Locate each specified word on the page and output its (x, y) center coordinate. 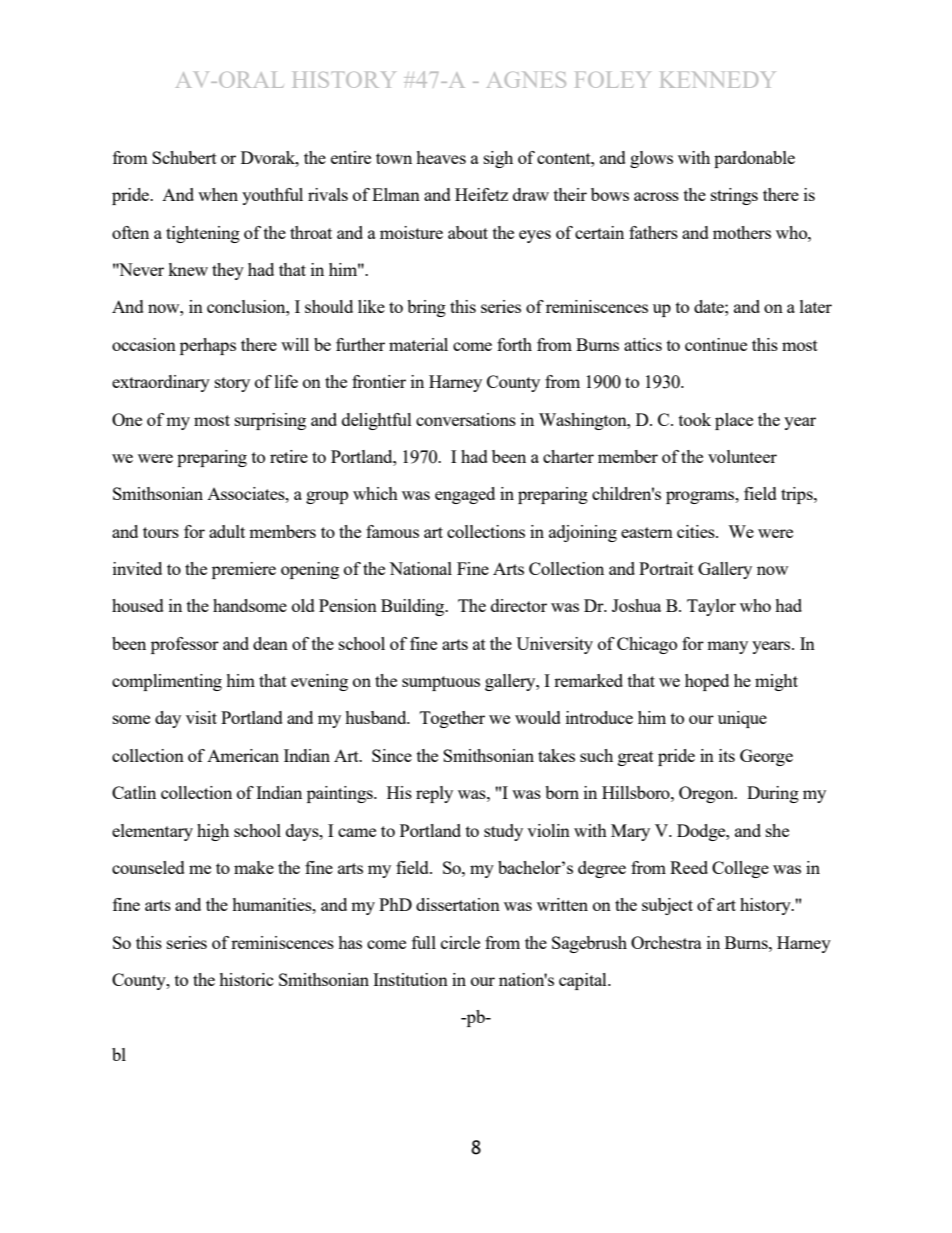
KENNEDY (717, 80)
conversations (466, 419)
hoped (707, 682)
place (734, 421)
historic (246, 979)
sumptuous (441, 683)
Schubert (184, 157)
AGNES (526, 80)
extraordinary (161, 383)
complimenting (167, 682)
